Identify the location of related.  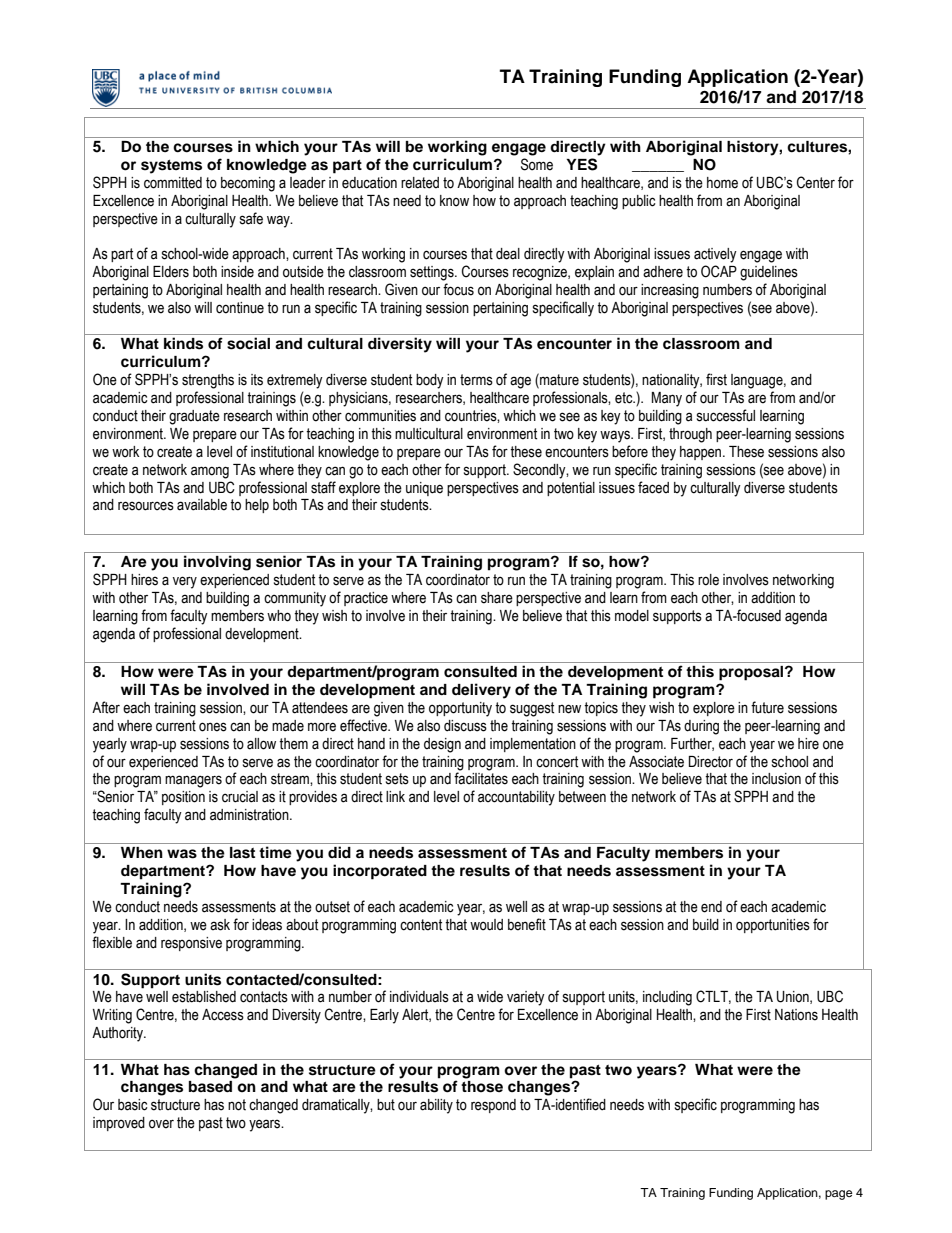
(420, 183).
